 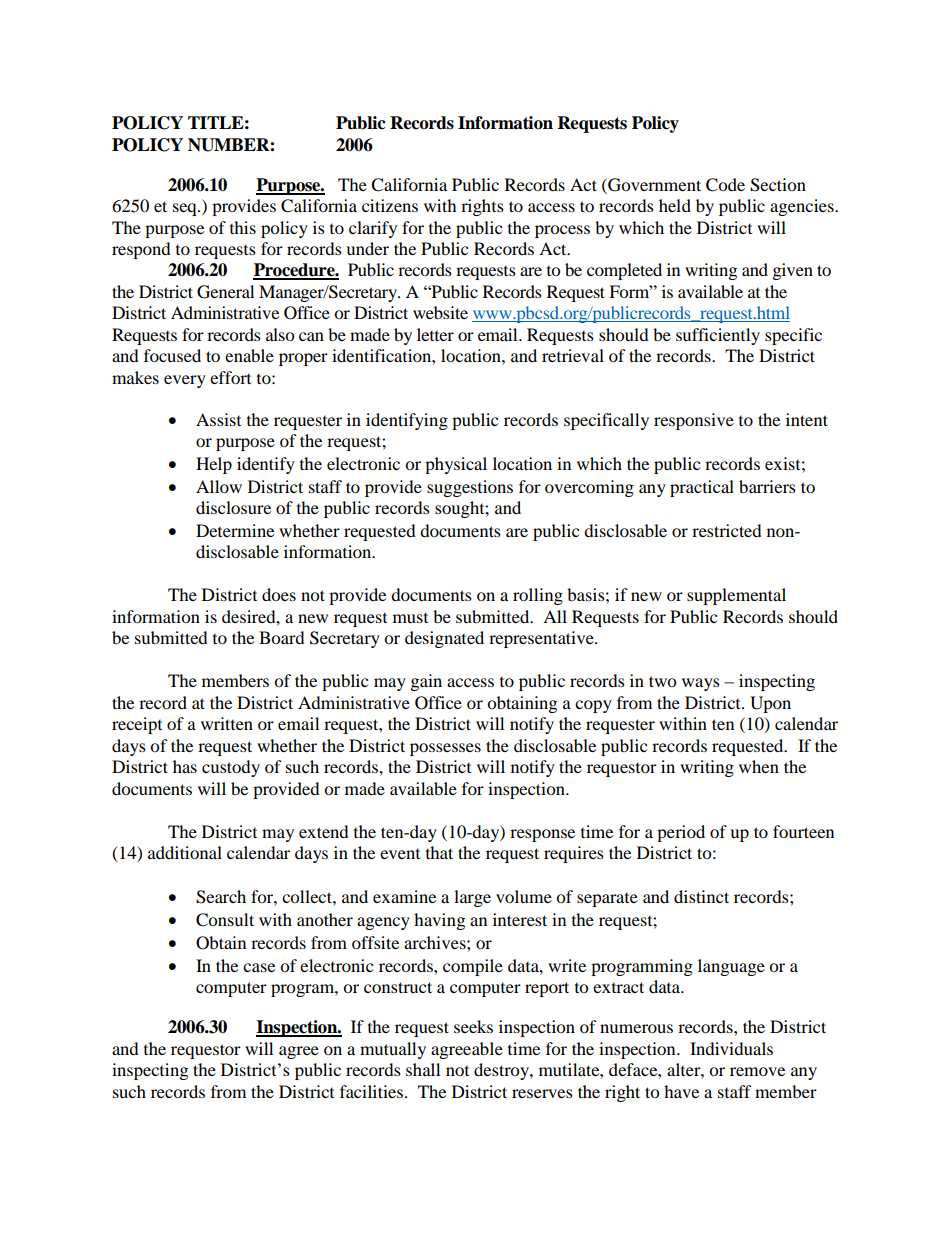 I want to click on destroy, so click(x=502, y=1071).
